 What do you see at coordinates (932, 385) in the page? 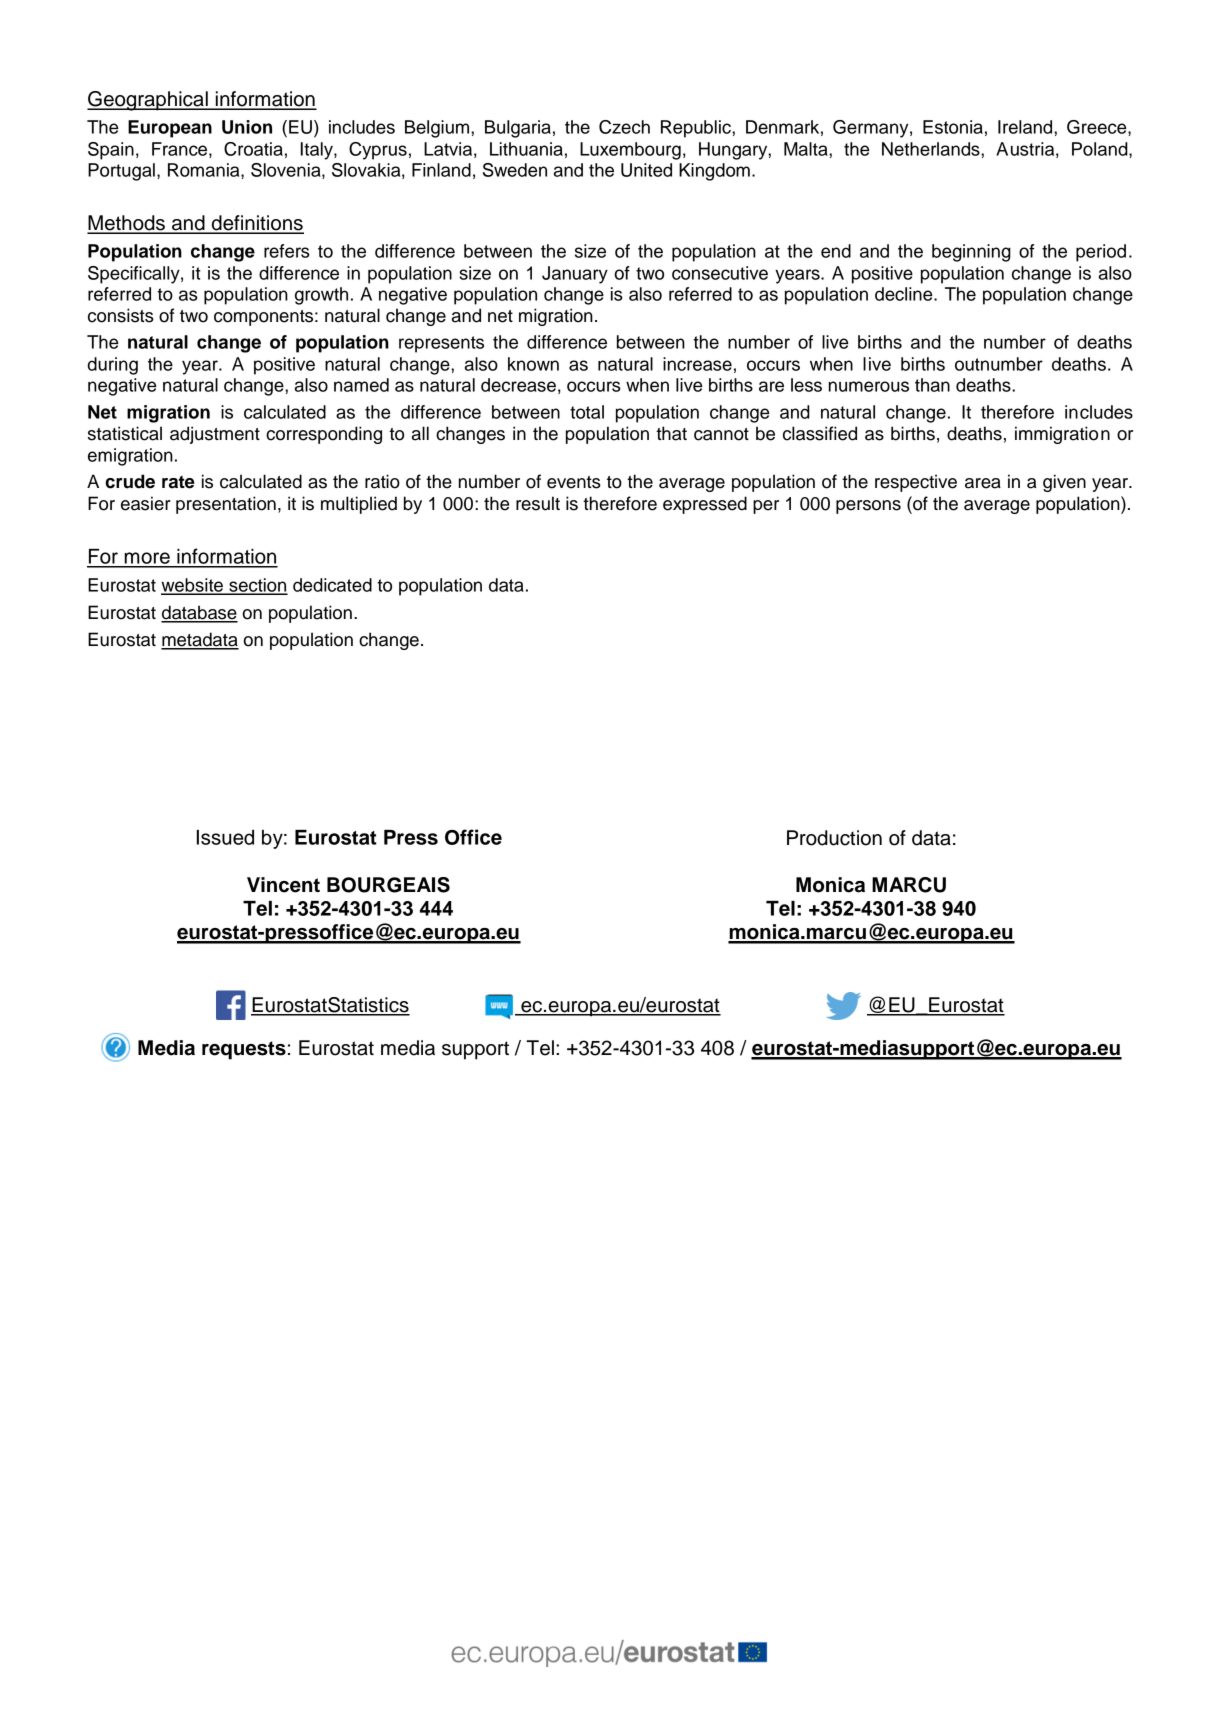
I see `than` at bounding box center [932, 385].
